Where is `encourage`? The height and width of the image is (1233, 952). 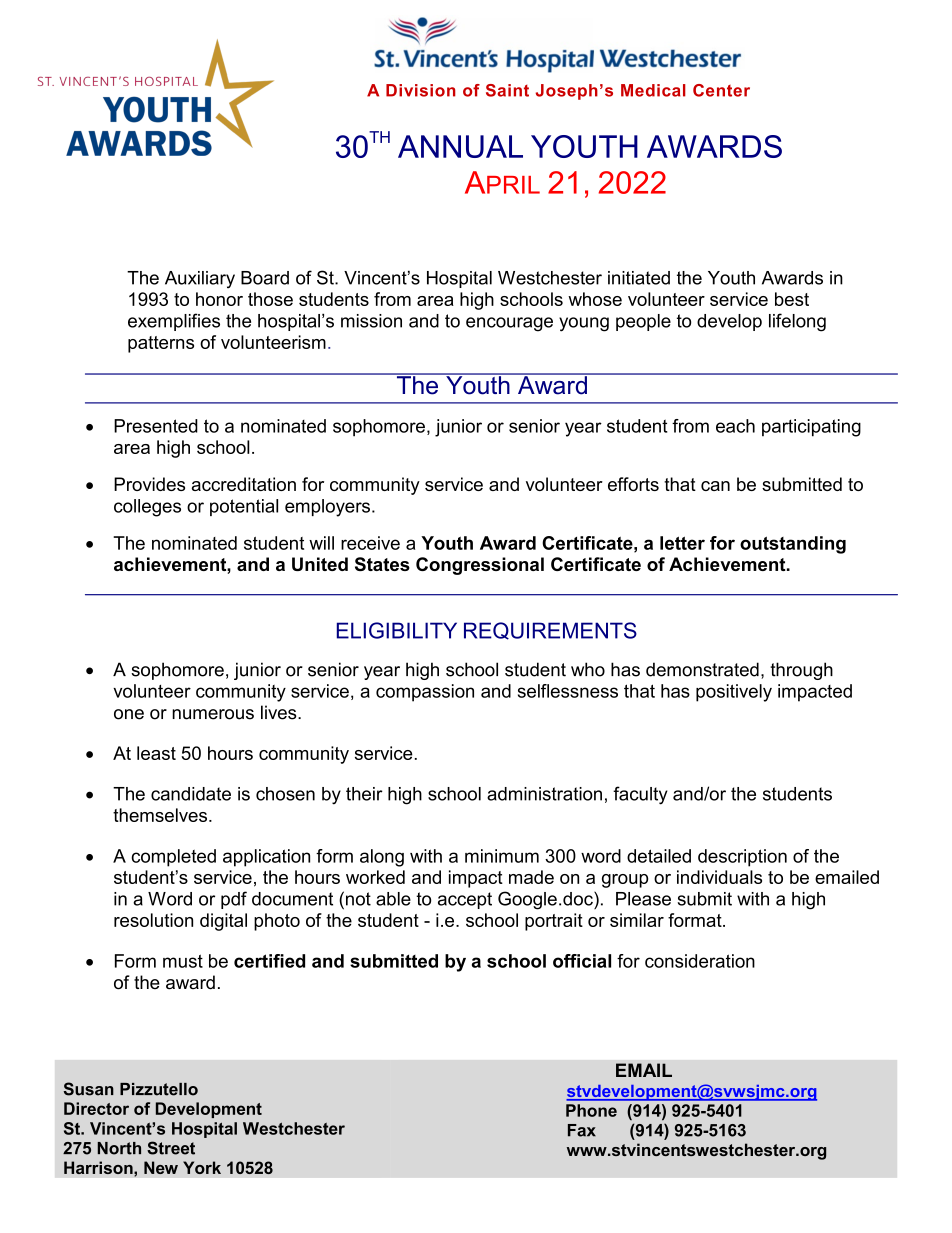 encourage is located at coordinates (509, 324).
